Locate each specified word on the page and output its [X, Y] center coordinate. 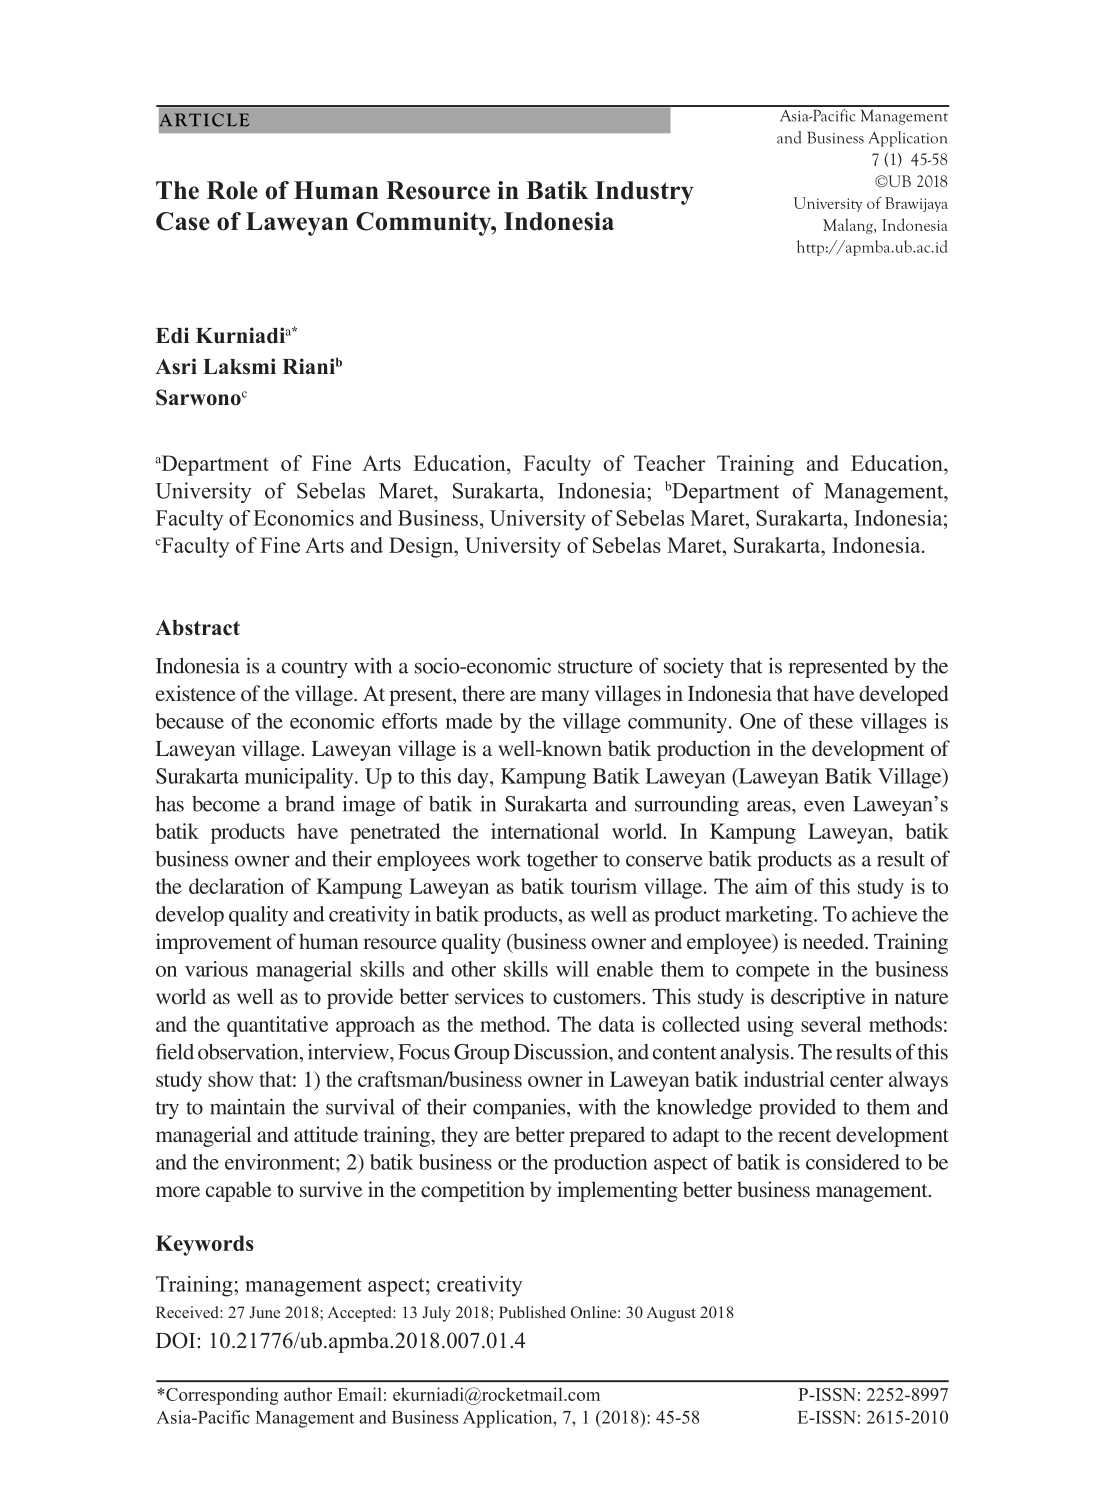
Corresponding [222, 1396]
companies [520, 1109]
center [856, 1080]
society [694, 667]
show [231, 1079]
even [824, 806]
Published [532, 1312]
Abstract [197, 628]
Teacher [669, 463]
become [226, 804]
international [545, 831]
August [671, 1314]
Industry [644, 193]
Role [232, 190]
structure [595, 667]
